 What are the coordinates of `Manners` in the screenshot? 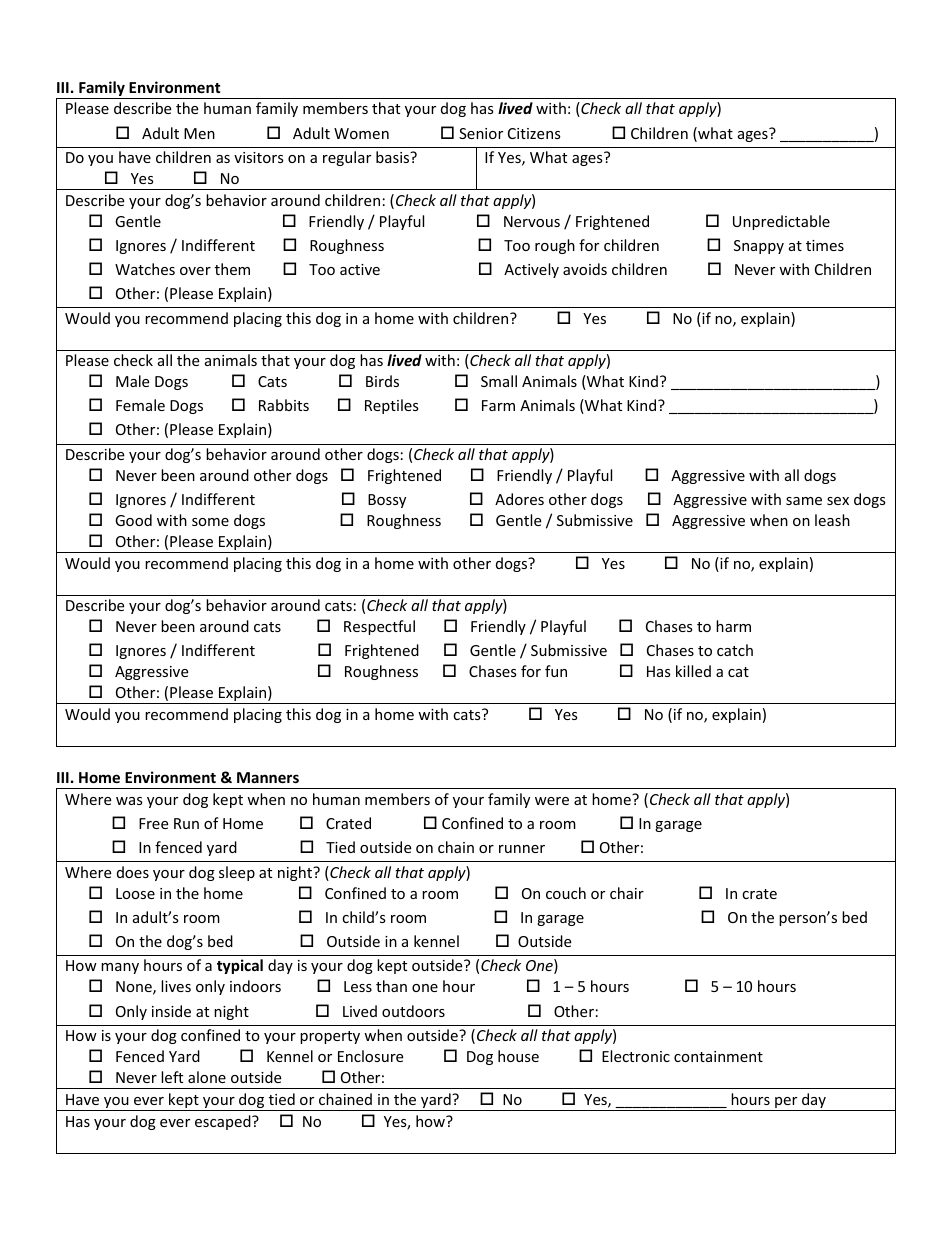 It's located at (268, 777).
